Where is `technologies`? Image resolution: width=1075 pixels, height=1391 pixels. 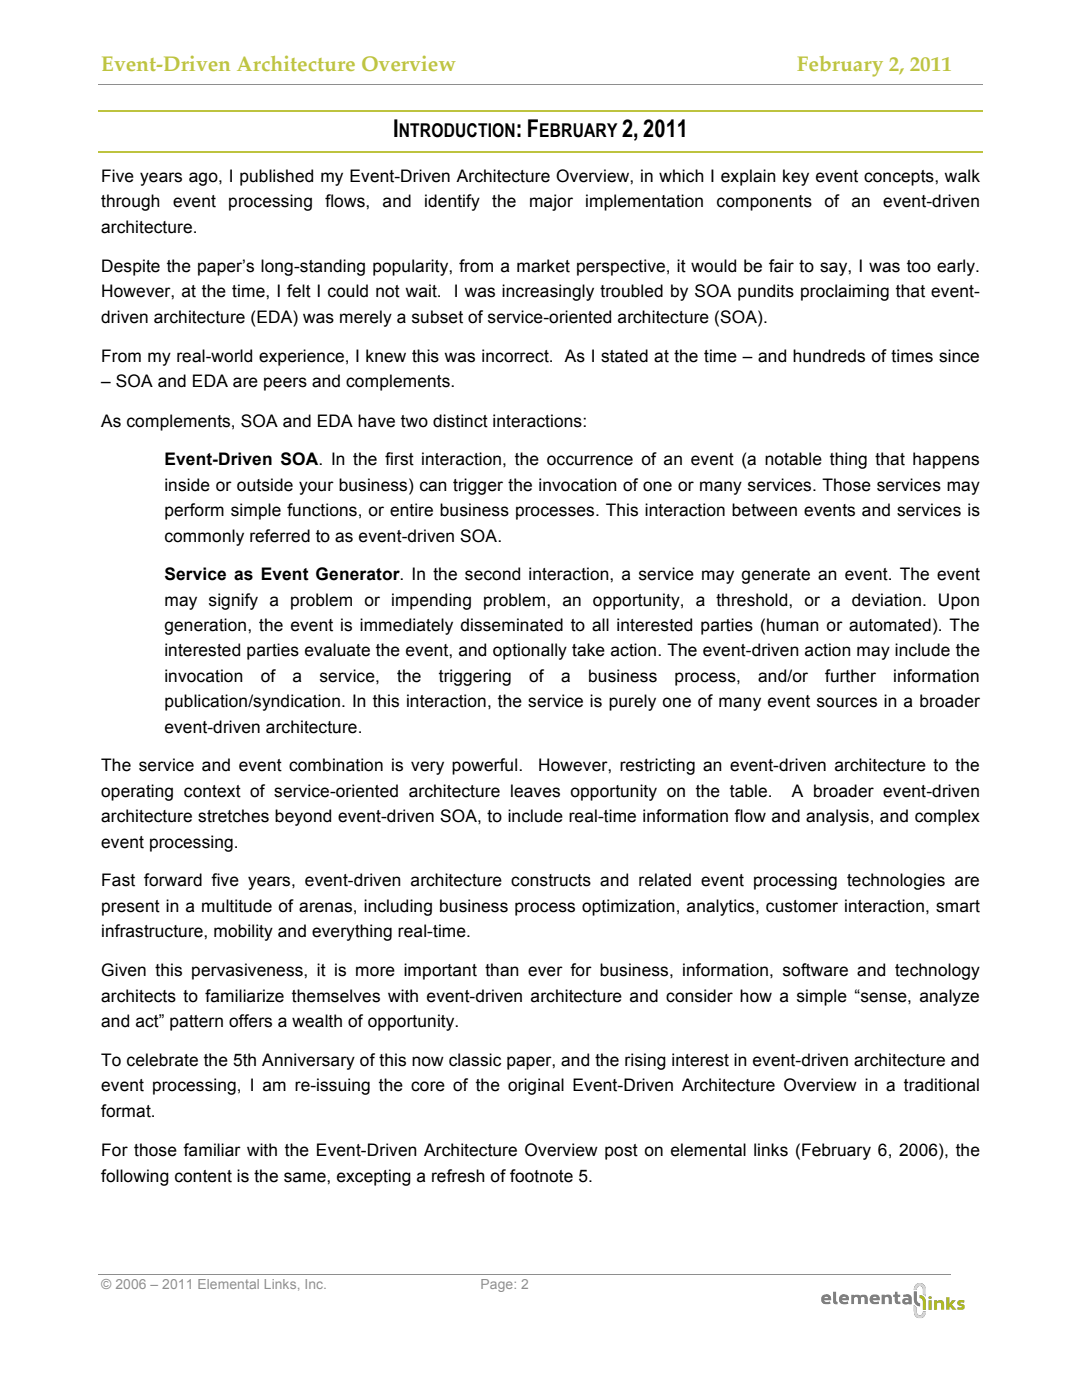 technologies is located at coordinates (896, 881).
